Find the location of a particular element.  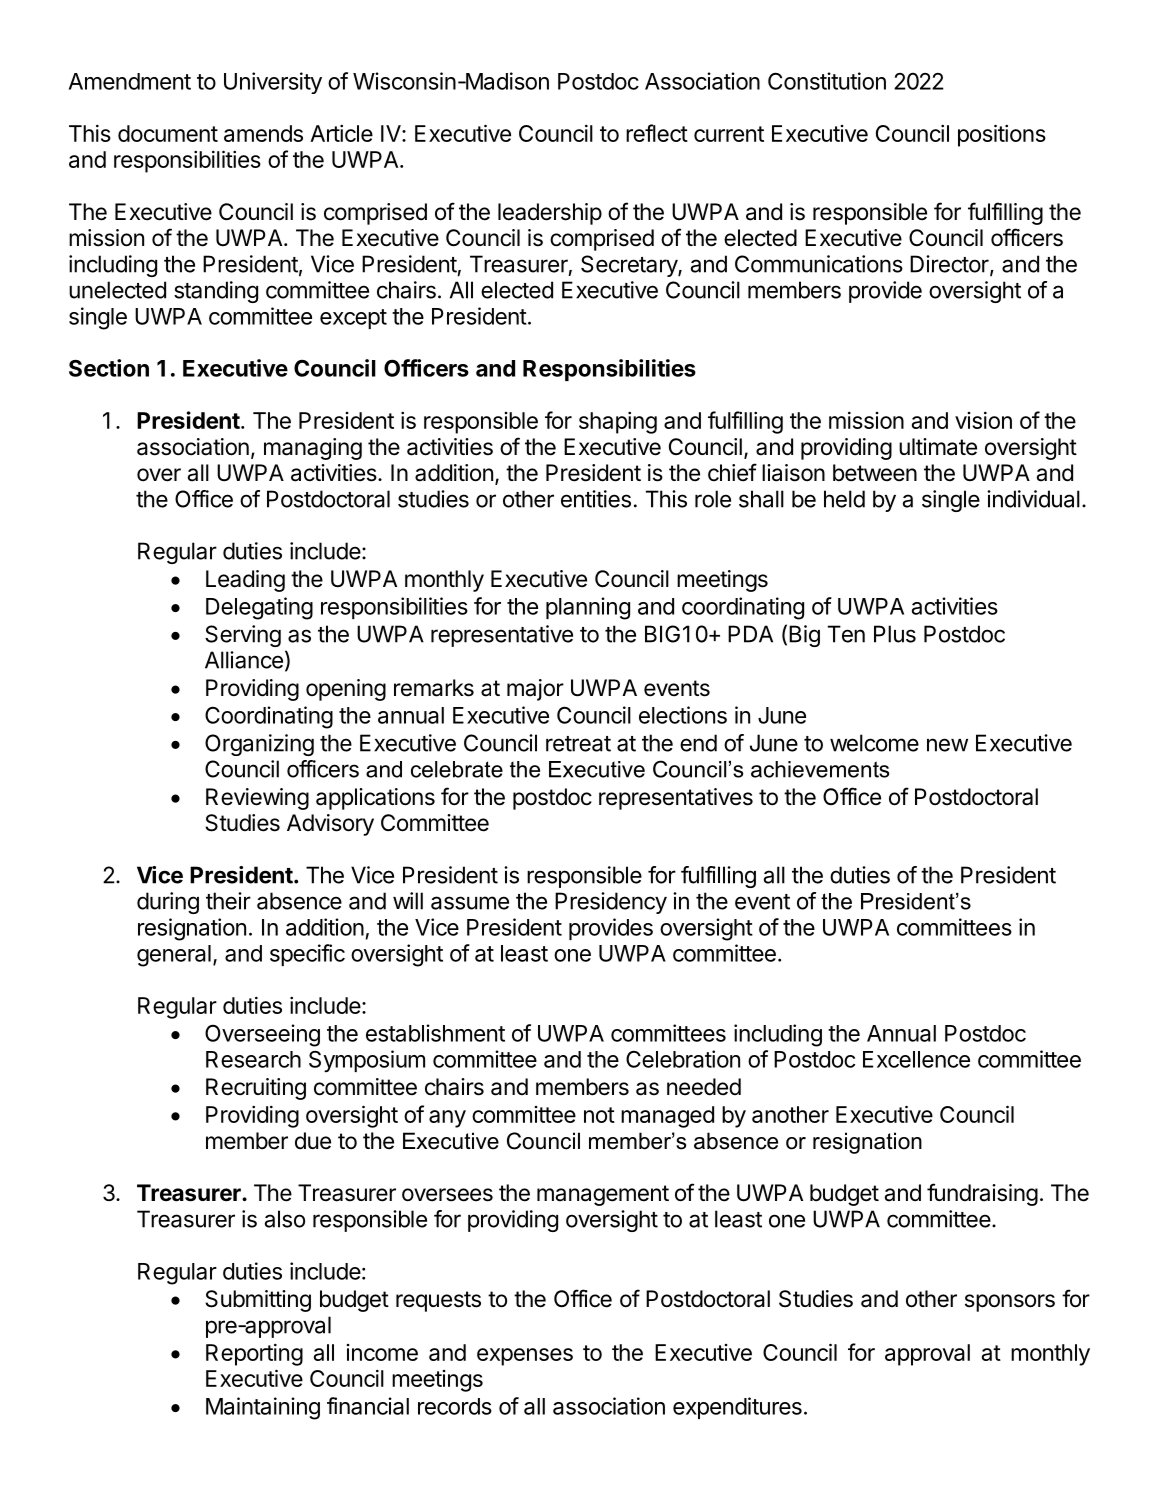

retreat is located at coordinates (578, 744).
